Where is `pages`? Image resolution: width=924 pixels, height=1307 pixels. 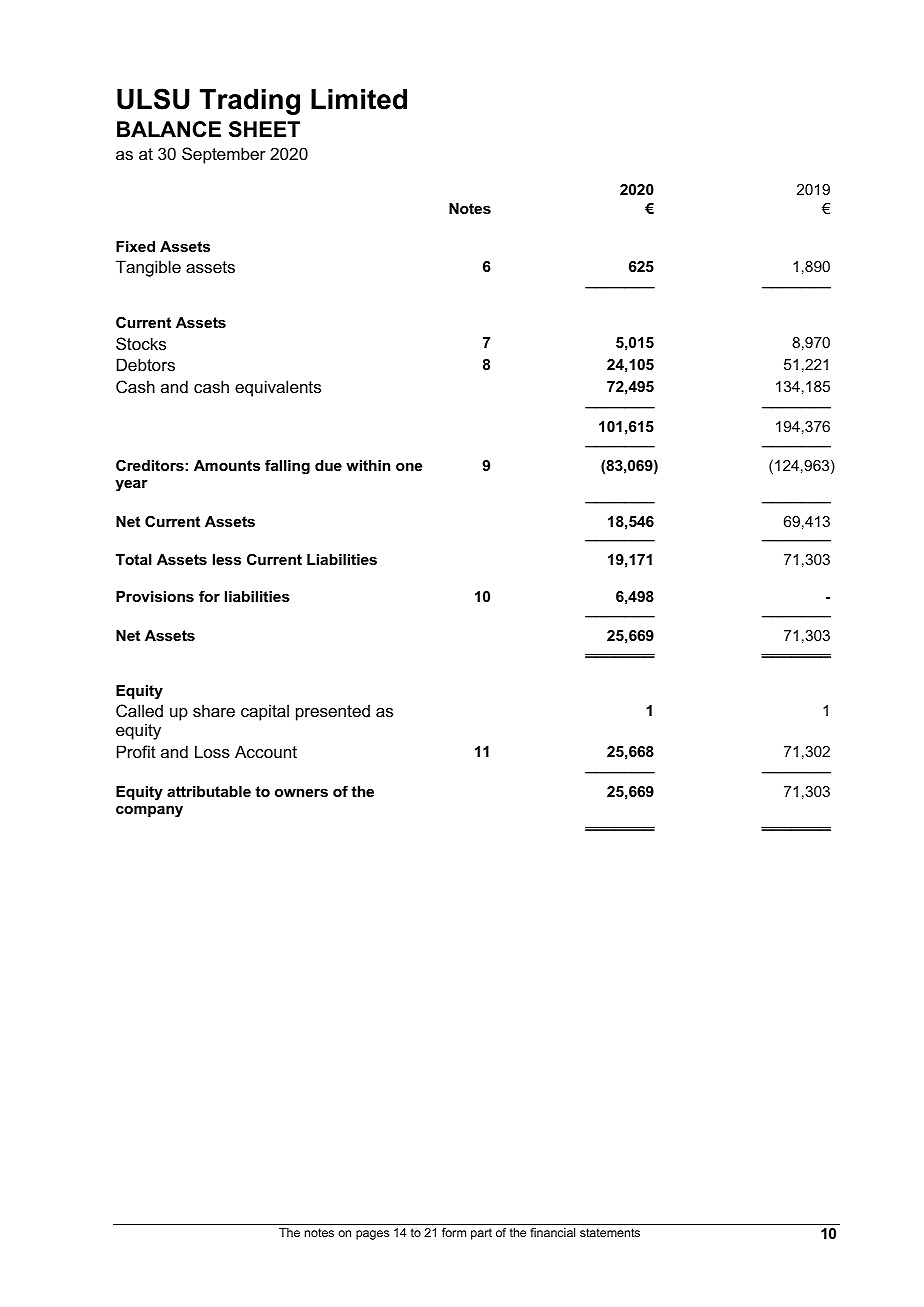
pages is located at coordinates (372, 1235).
